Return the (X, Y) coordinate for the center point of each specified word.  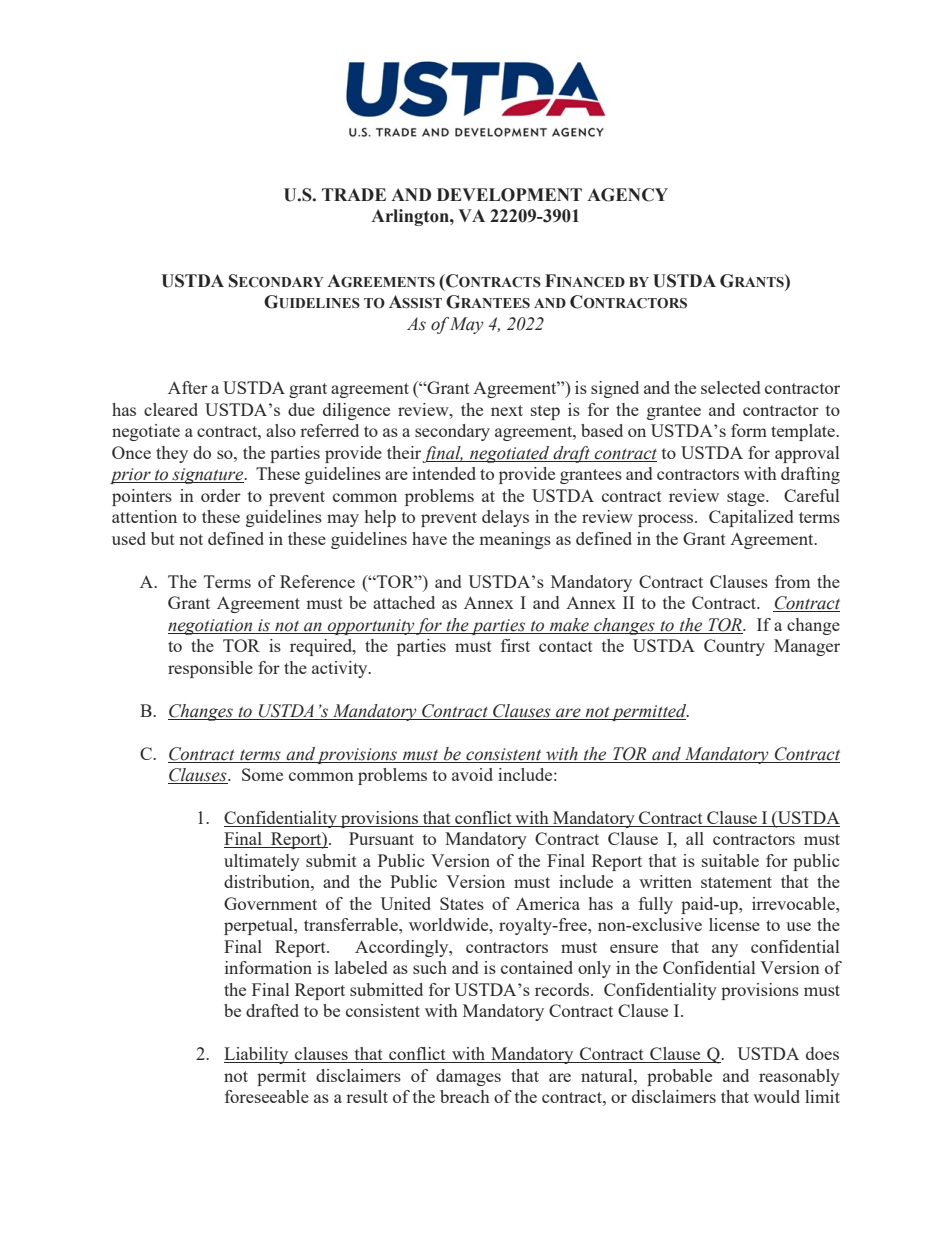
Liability (257, 1055)
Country (734, 647)
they (172, 454)
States (462, 903)
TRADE (354, 194)
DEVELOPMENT (509, 195)
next (507, 410)
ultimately (262, 862)
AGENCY (627, 195)
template (804, 432)
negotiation (211, 627)
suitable (730, 860)
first (515, 645)
